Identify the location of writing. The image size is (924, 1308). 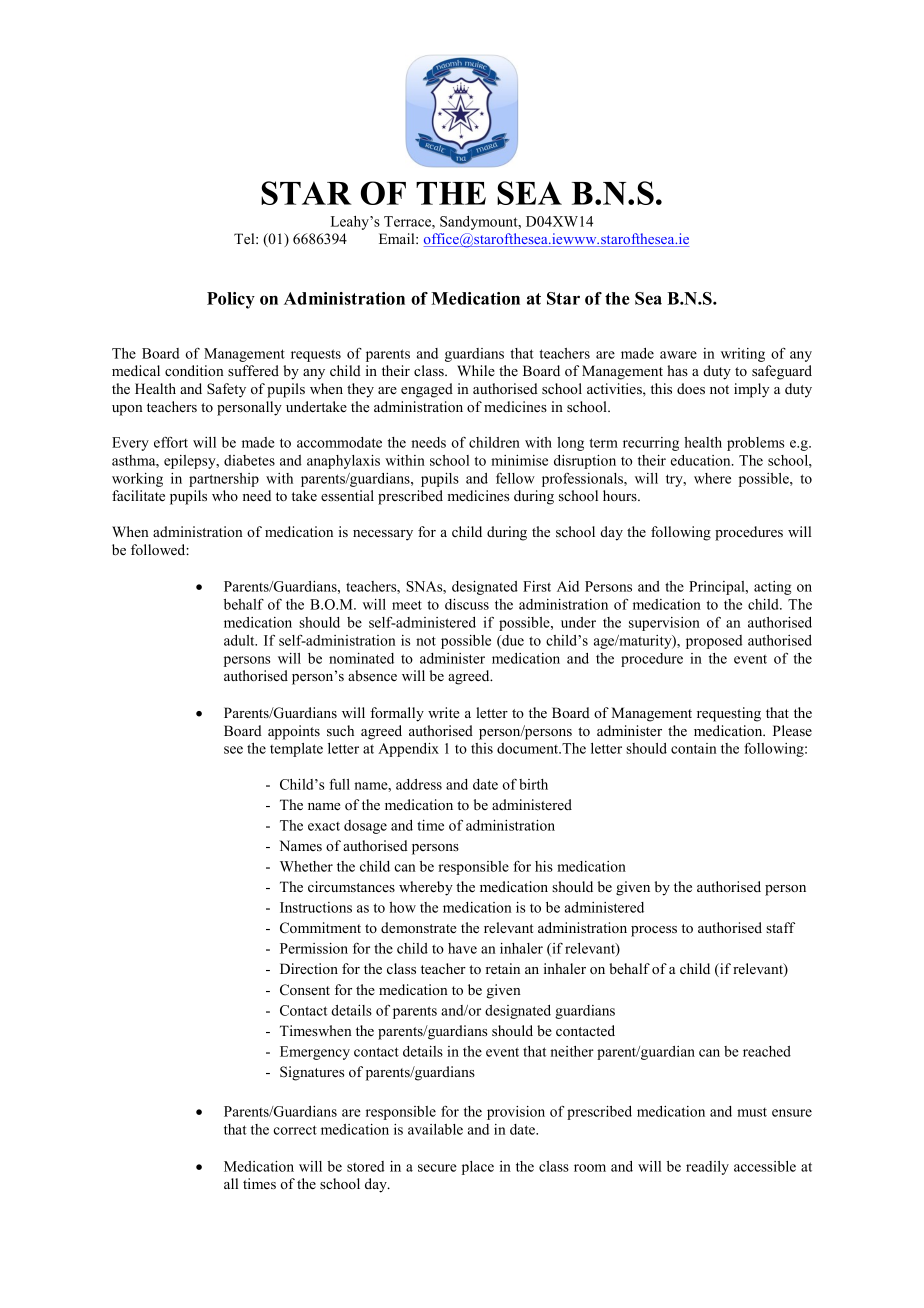
(743, 355).
